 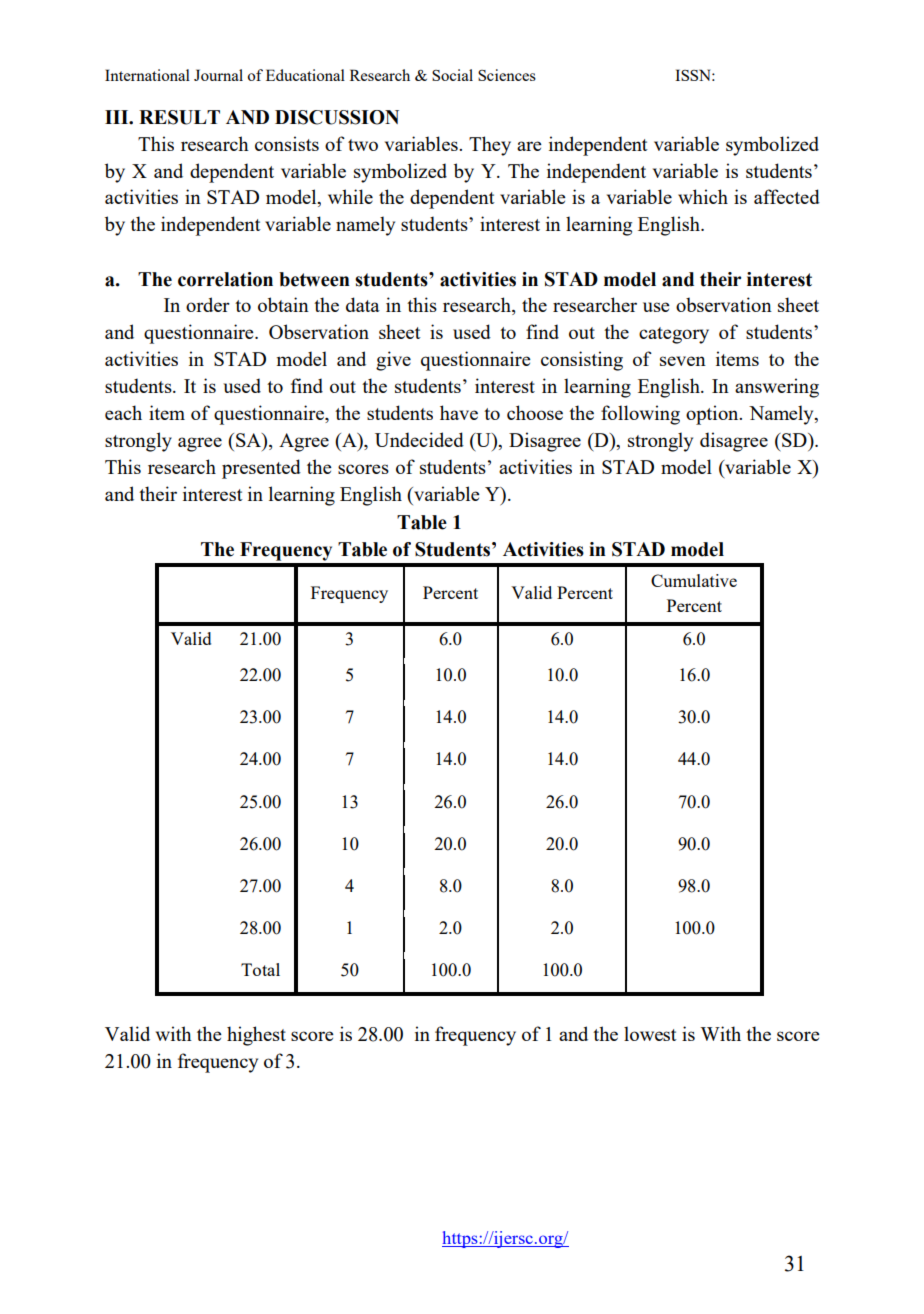 I want to click on Cumulative, so click(x=694, y=580).
